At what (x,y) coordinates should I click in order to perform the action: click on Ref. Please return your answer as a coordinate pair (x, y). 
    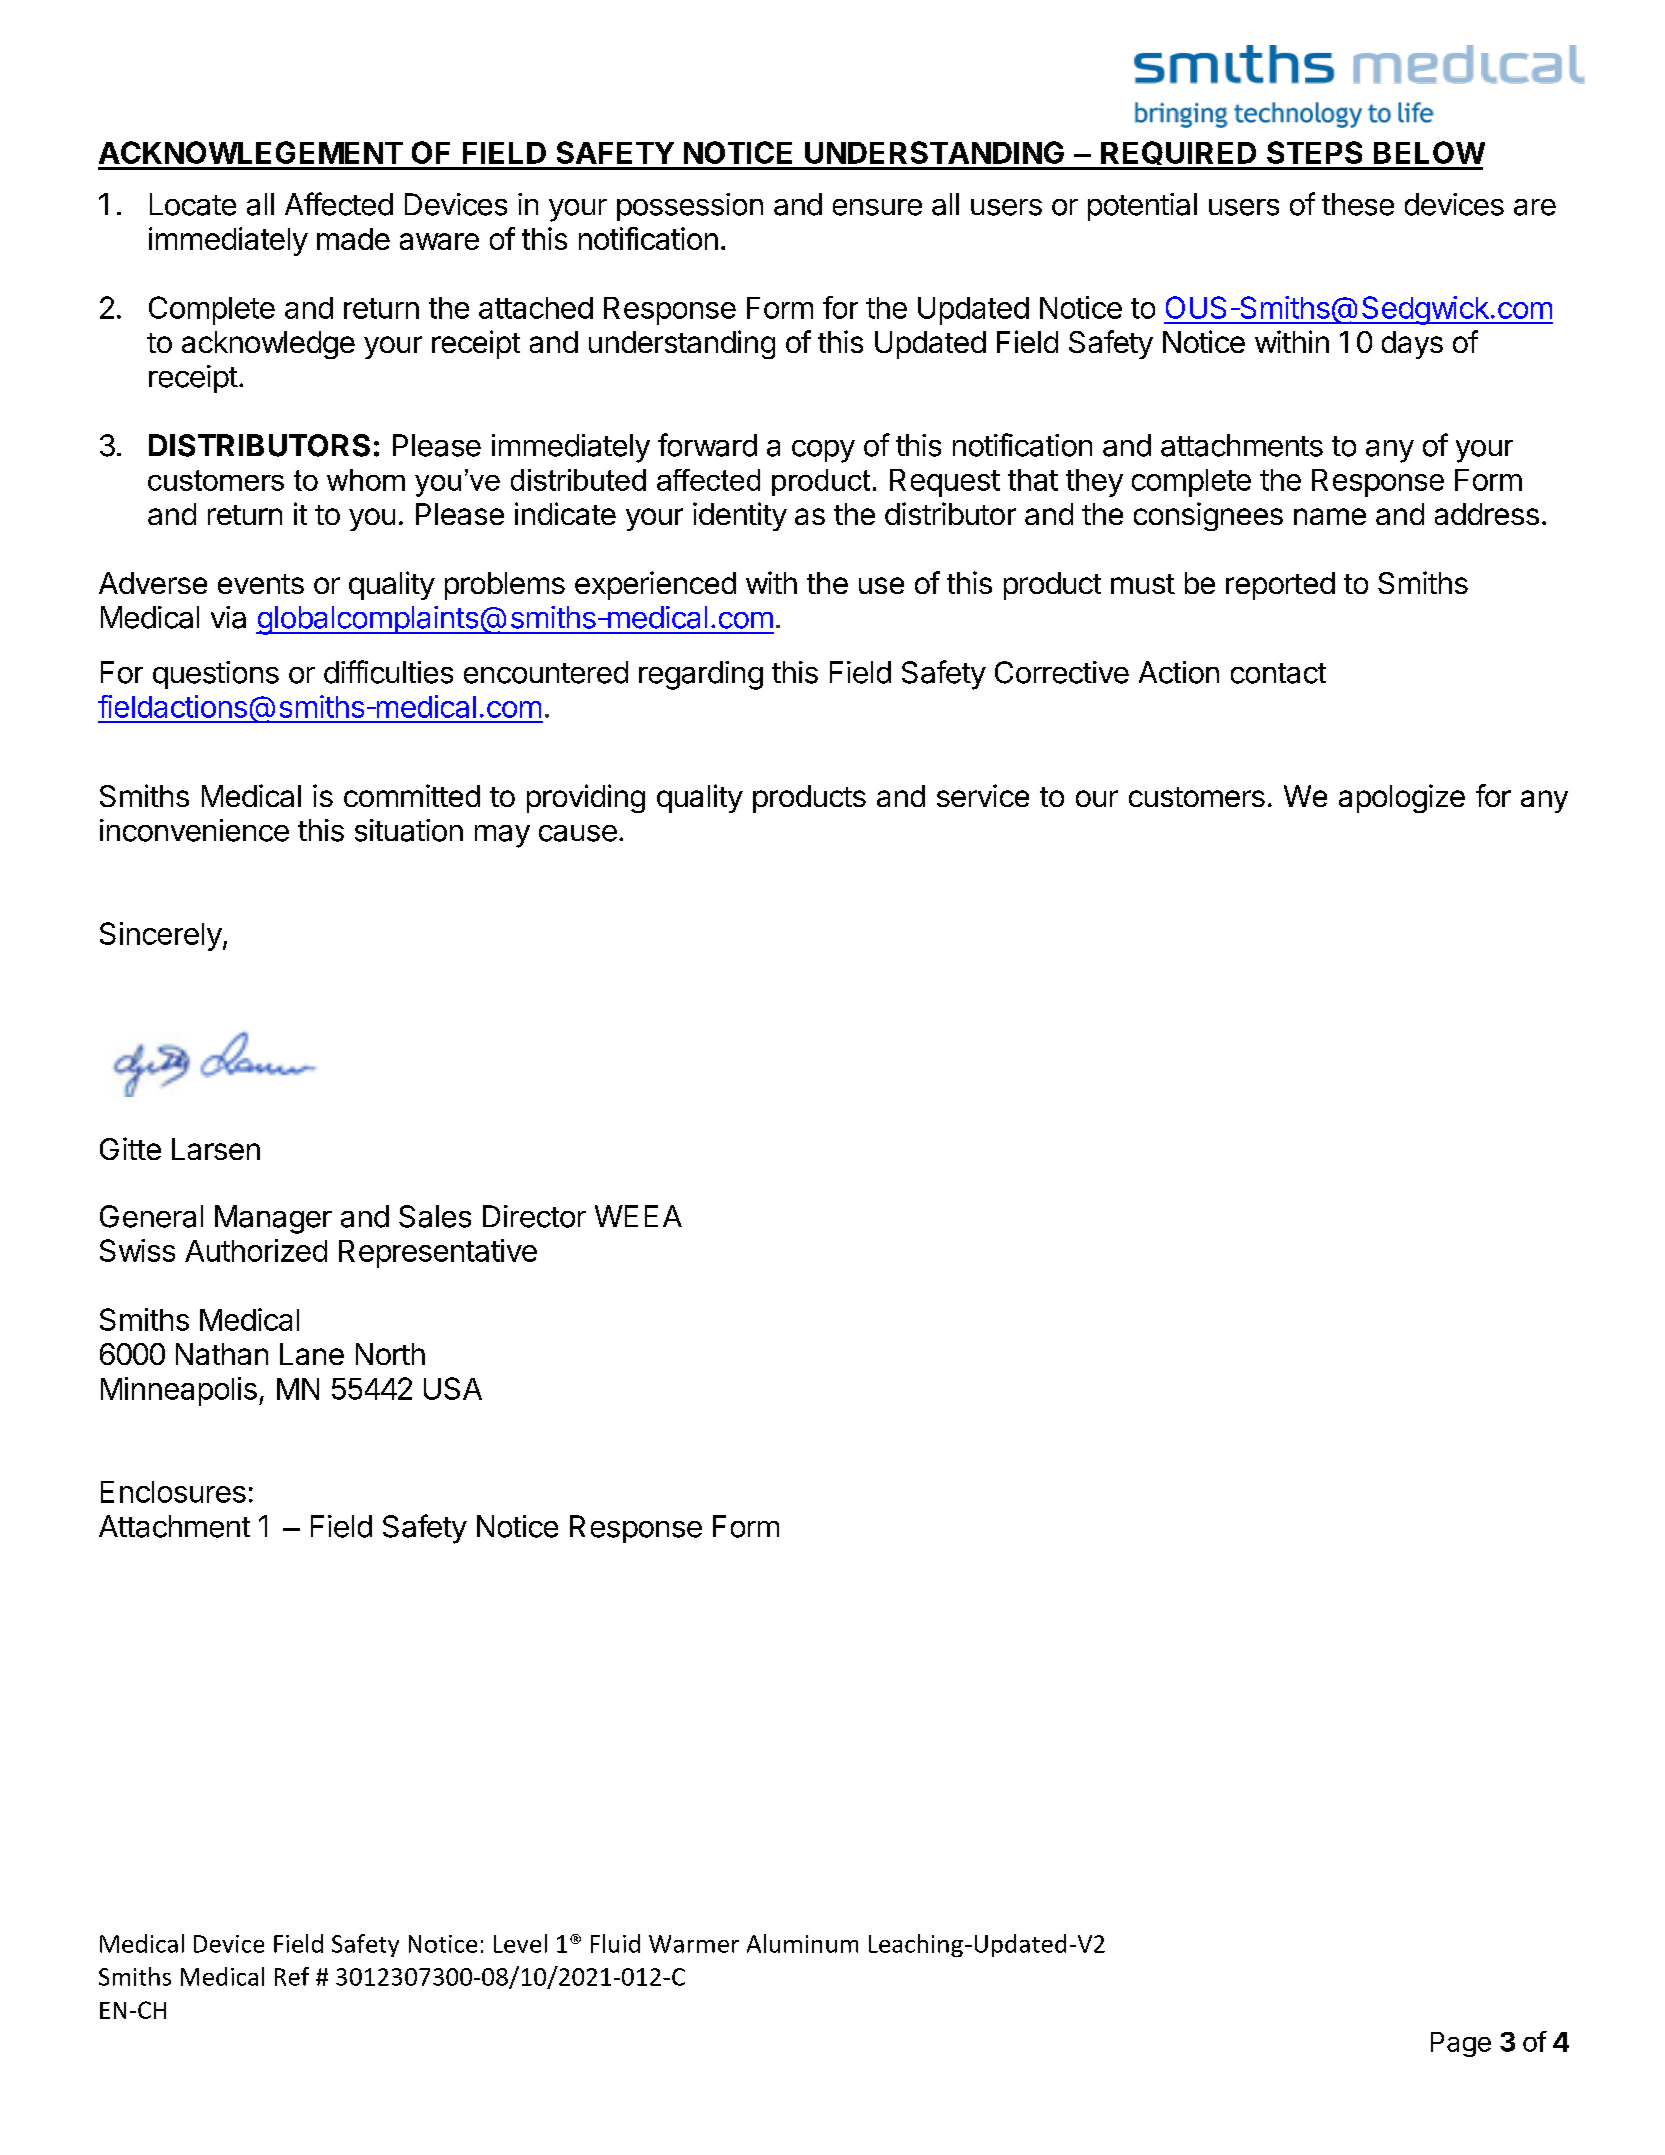
    Looking at the image, I should click on (292, 1976).
